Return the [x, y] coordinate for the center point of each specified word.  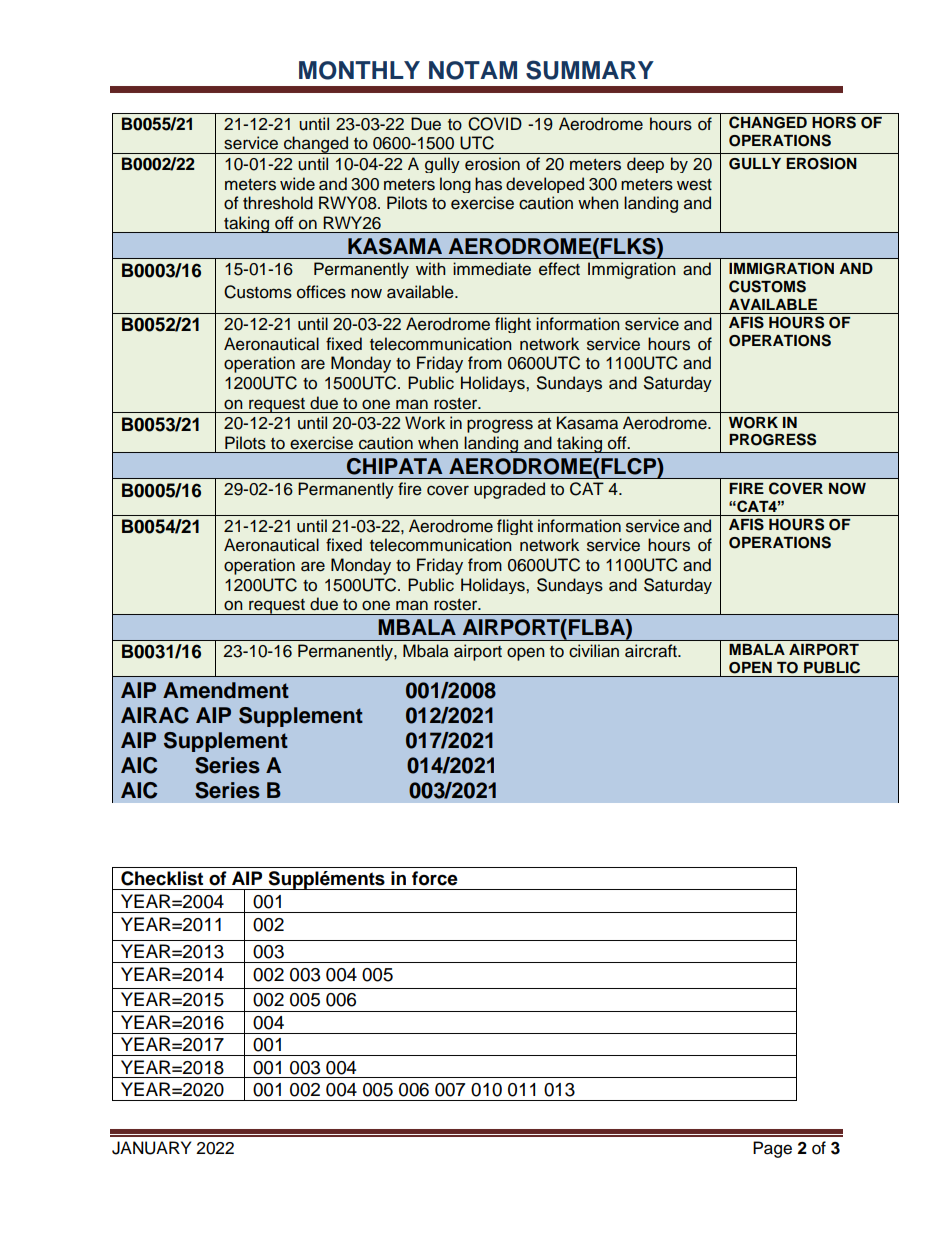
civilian [594, 651]
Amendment [226, 690]
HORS [834, 122]
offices [321, 292]
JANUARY [151, 1148]
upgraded [509, 490]
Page [772, 1149]
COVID [495, 124]
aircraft [652, 651]
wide [297, 184]
